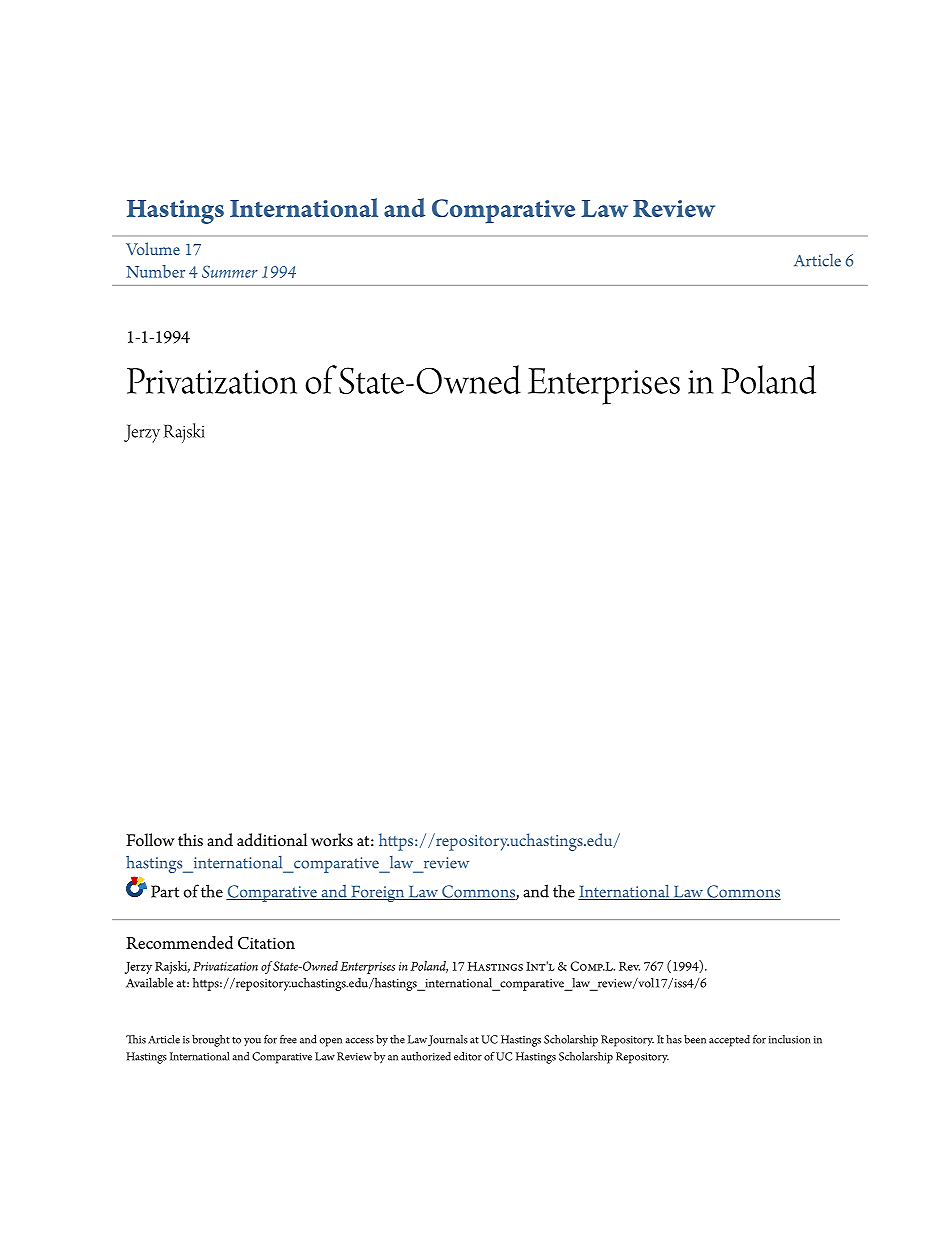 Image resolution: width=952 pixels, height=1233 pixels. I want to click on Journals, so click(448, 1040).
